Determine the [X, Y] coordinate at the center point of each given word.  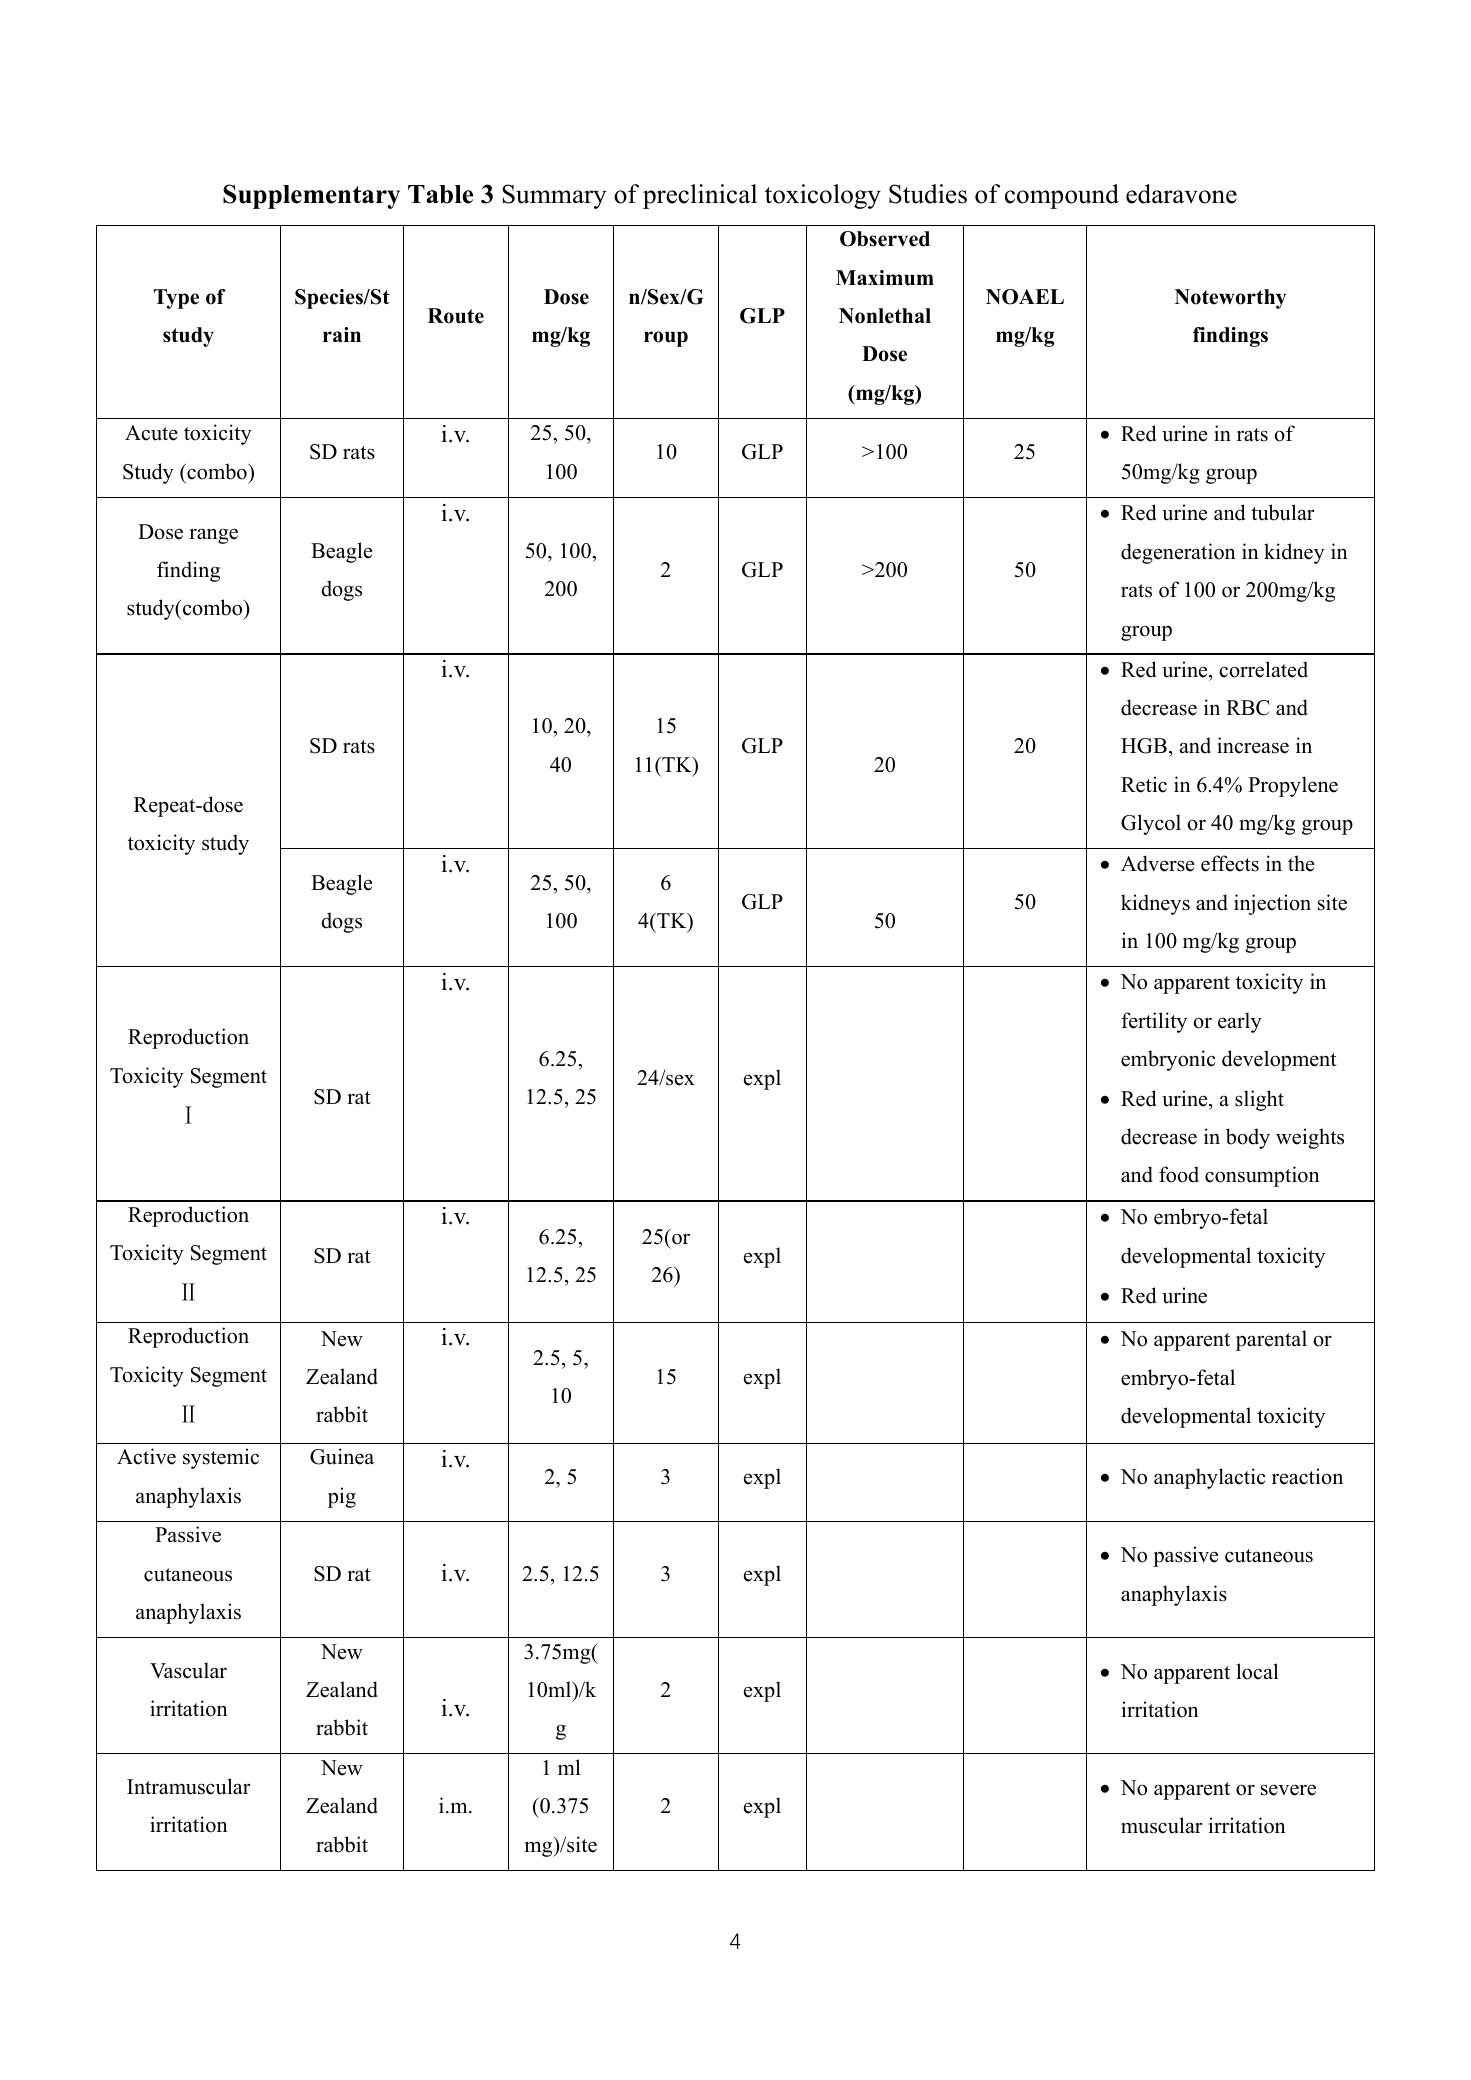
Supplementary [311, 196]
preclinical [700, 196]
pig [342, 1497]
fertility [1154, 1022]
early [1240, 1022]
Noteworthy [1230, 299]
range [213, 536]
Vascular [188, 1670]
